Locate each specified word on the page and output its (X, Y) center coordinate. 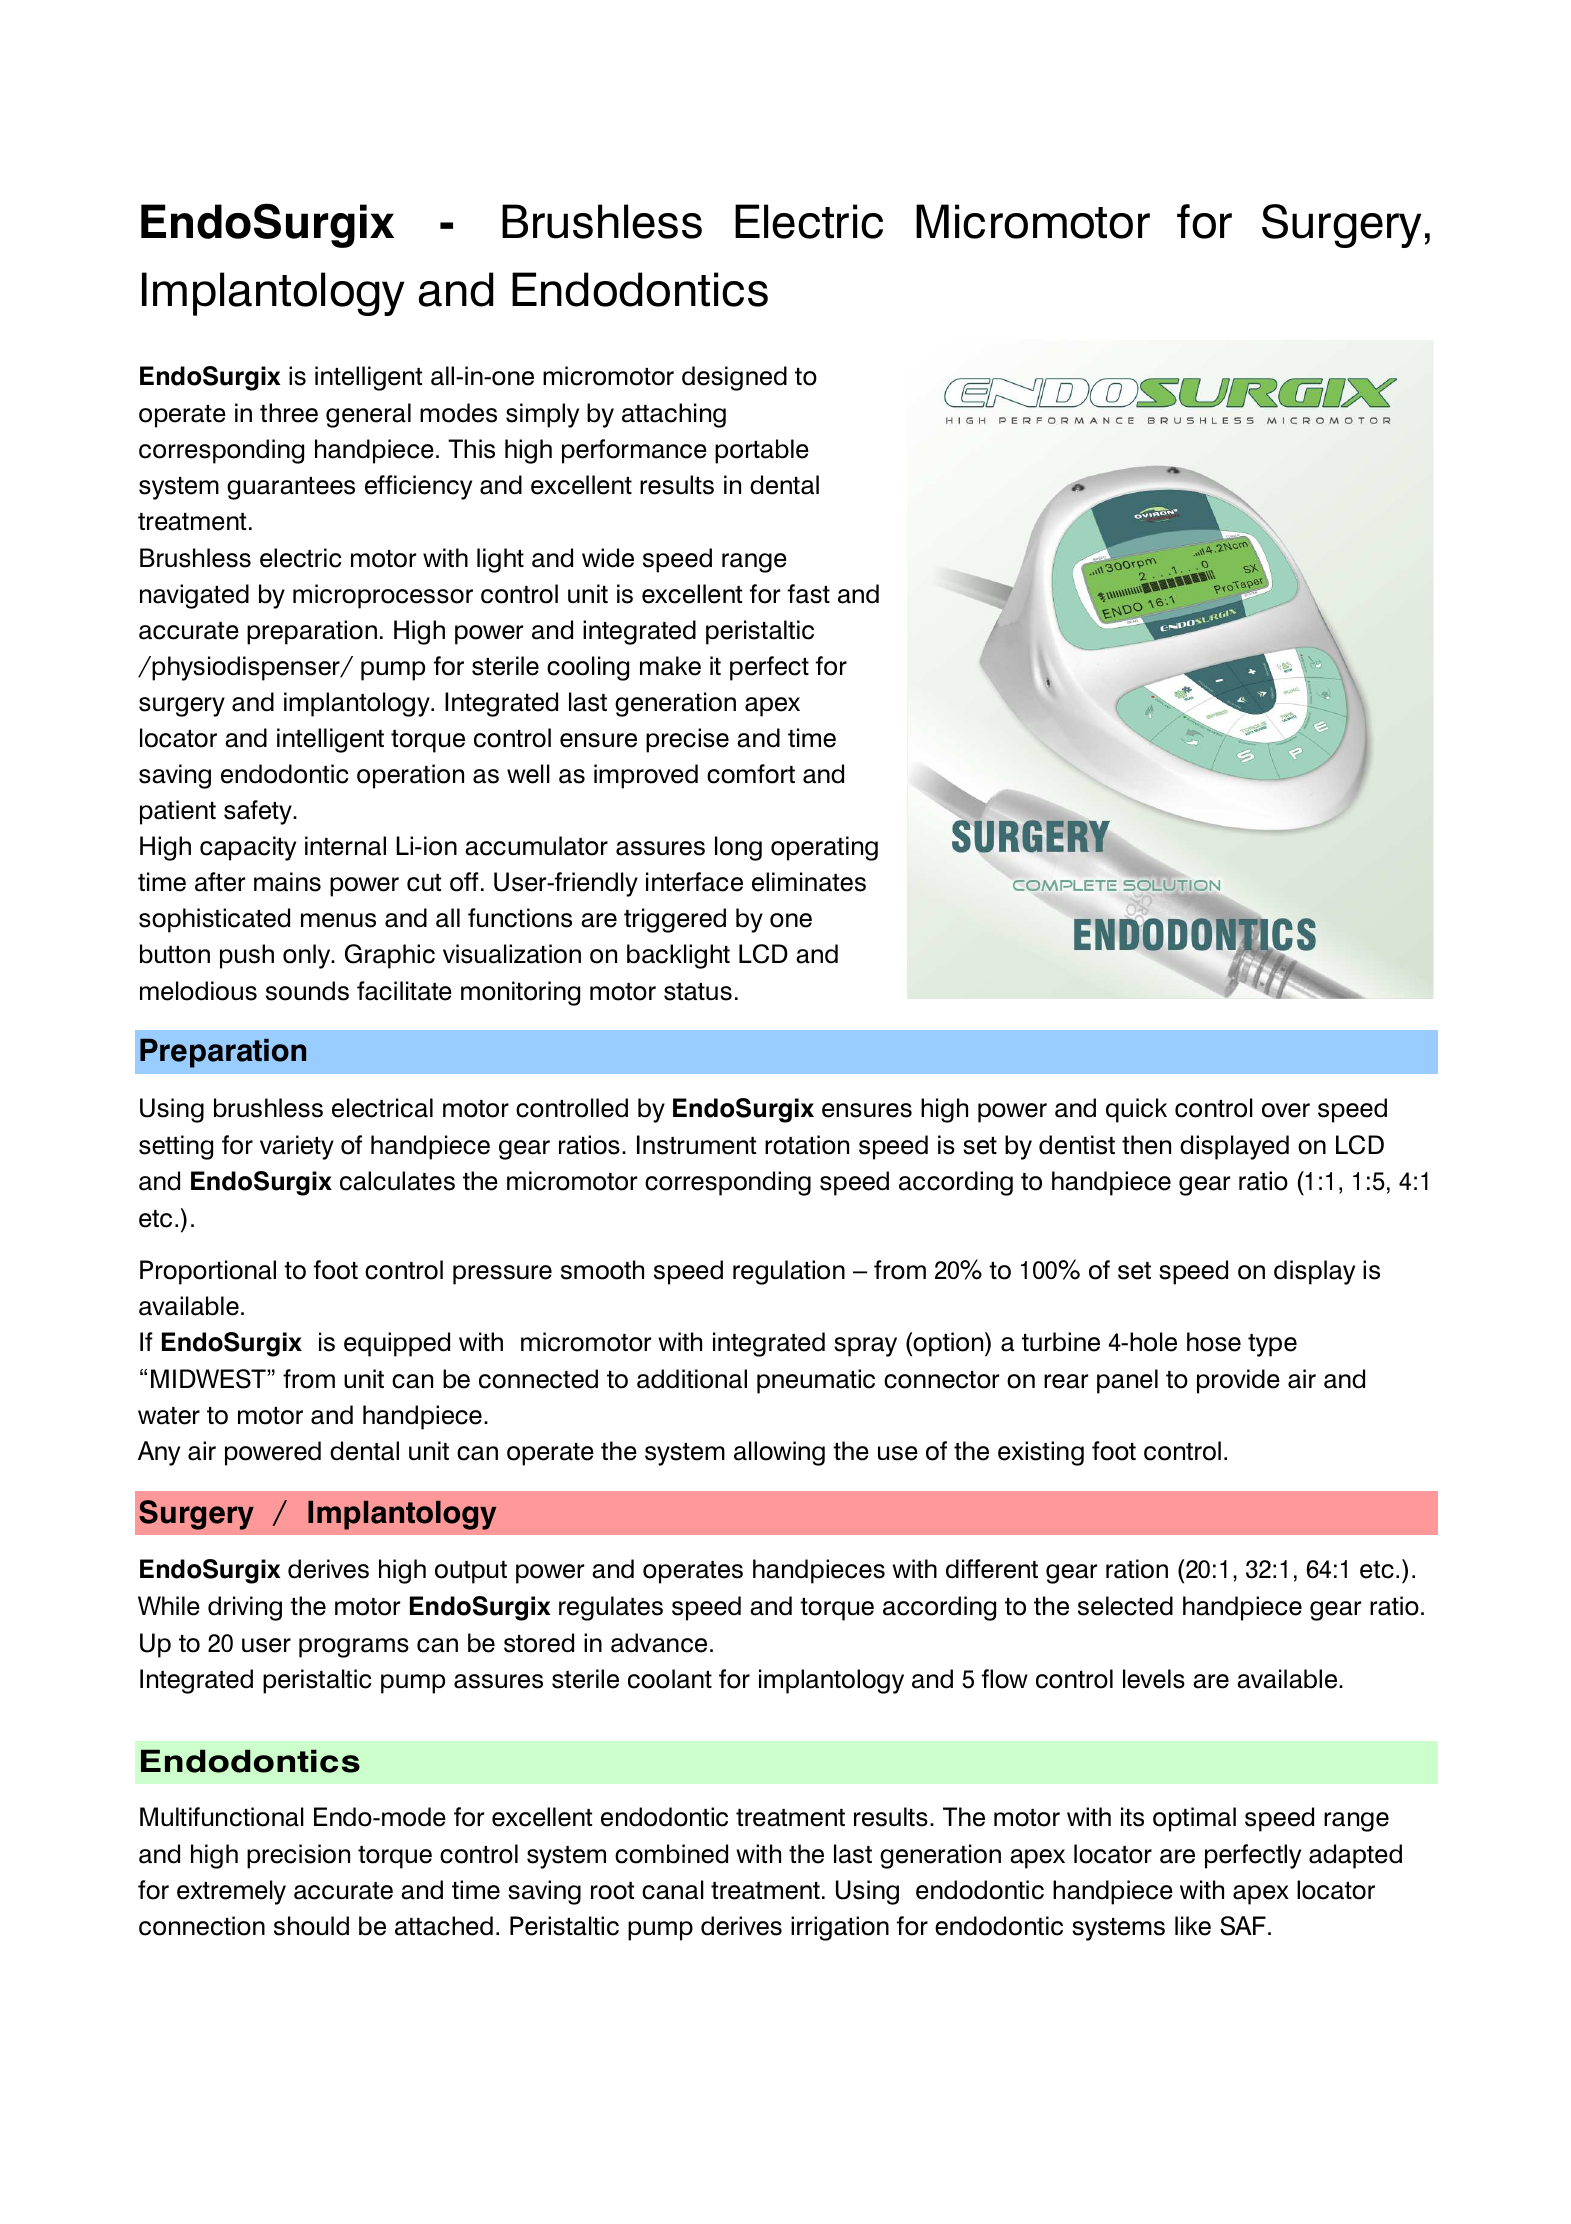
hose (1214, 1342)
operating (824, 848)
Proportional (208, 1272)
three (289, 413)
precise (687, 740)
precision (298, 1856)
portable (762, 451)
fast (809, 594)
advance (659, 1643)
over (1286, 1110)
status (698, 992)
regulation (789, 1272)
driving (245, 1608)
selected (1125, 1606)
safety (259, 812)
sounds (307, 991)
